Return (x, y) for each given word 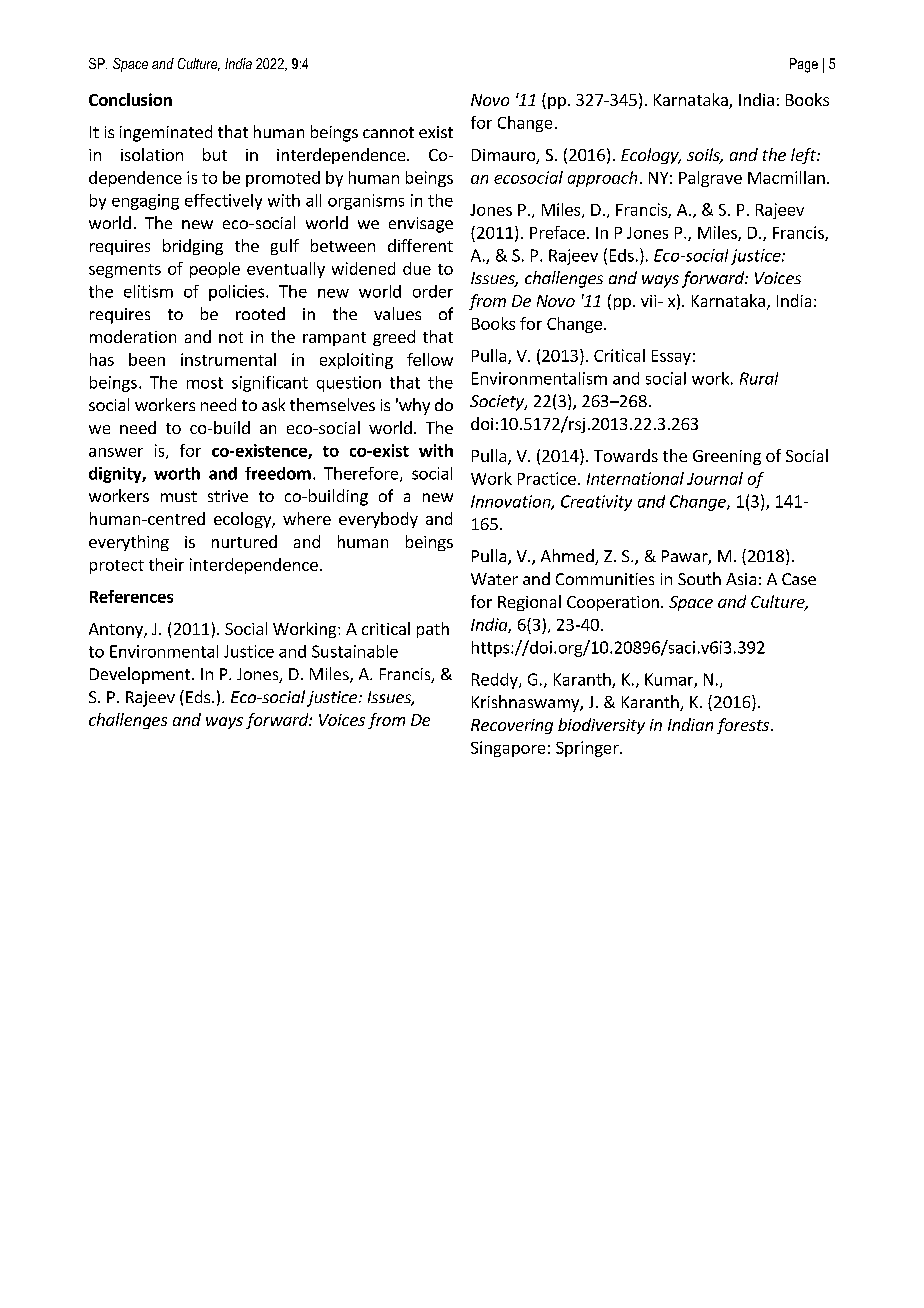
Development (141, 675)
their (166, 564)
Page (804, 65)
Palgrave (710, 179)
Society (498, 403)
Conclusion (130, 99)
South (699, 578)
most (205, 383)
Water (494, 579)
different (420, 245)
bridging (193, 247)
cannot (388, 132)
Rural (759, 378)
